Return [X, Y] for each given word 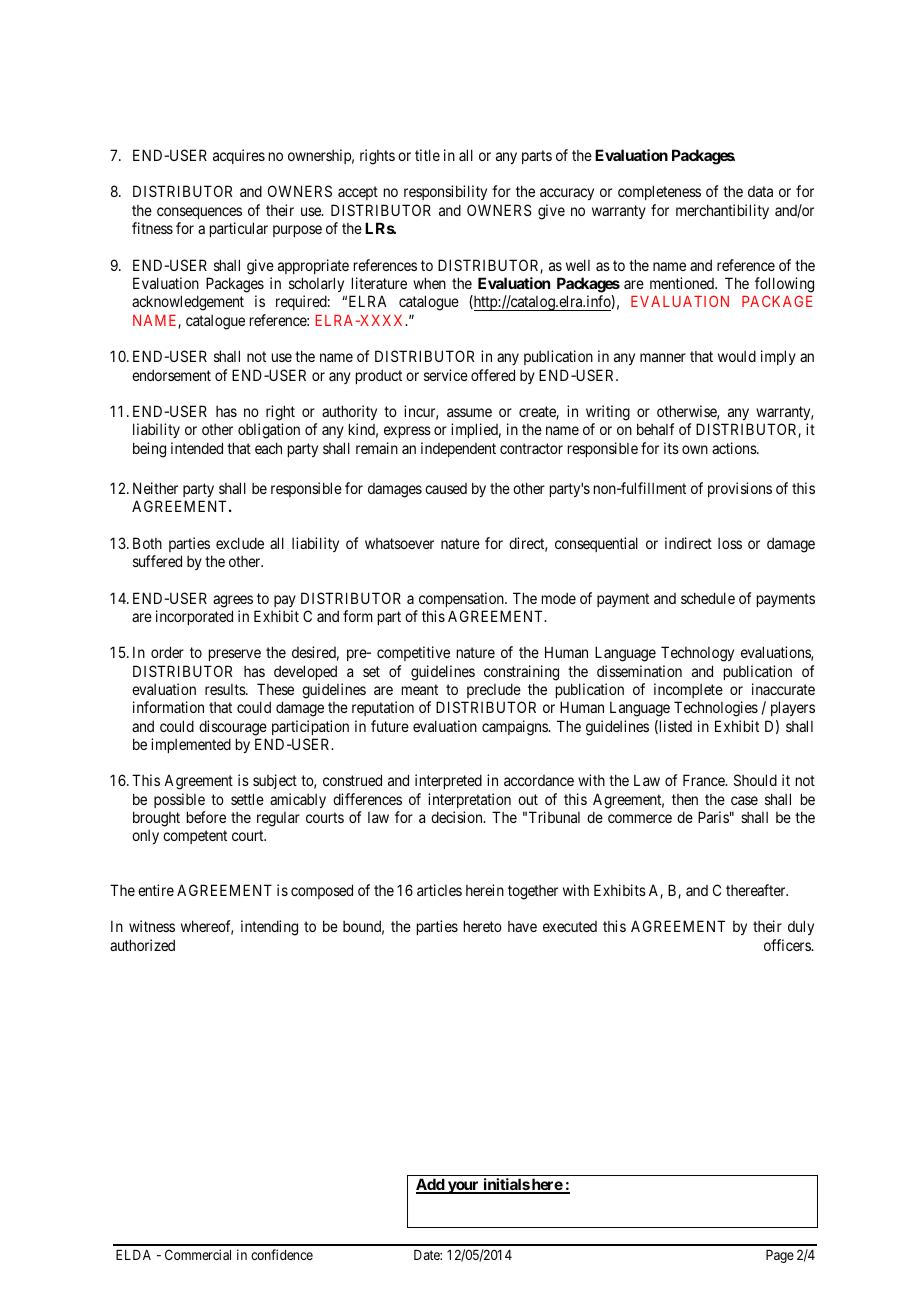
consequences [199, 213]
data [760, 191]
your [463, 1187]
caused [446, 488]
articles [439, 890]
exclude [240, 543]
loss [730, 543]
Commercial [198, 1254]
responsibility [445, 192]
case [744, 800]
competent [195, 837]
